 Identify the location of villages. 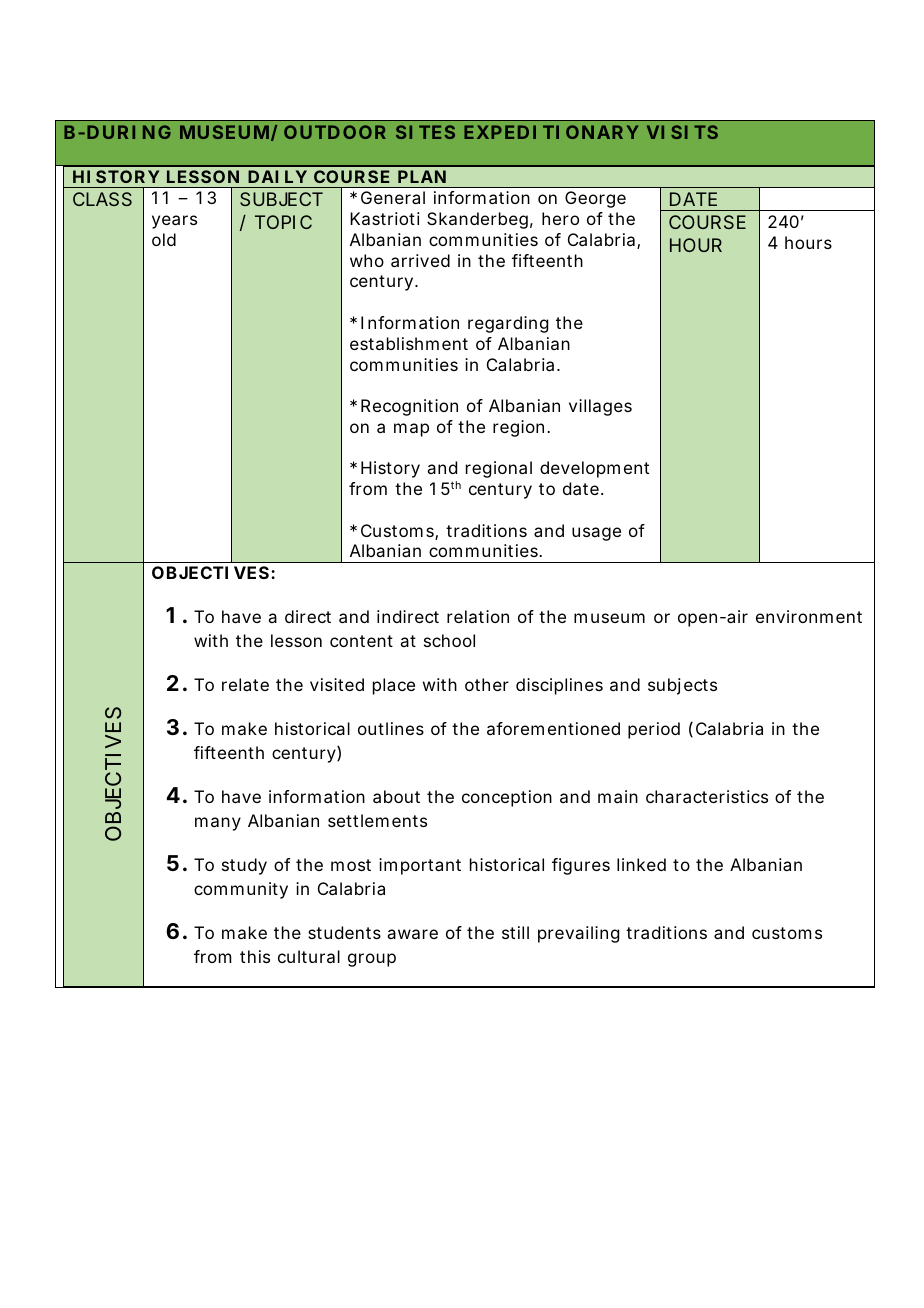
(600, 407).
